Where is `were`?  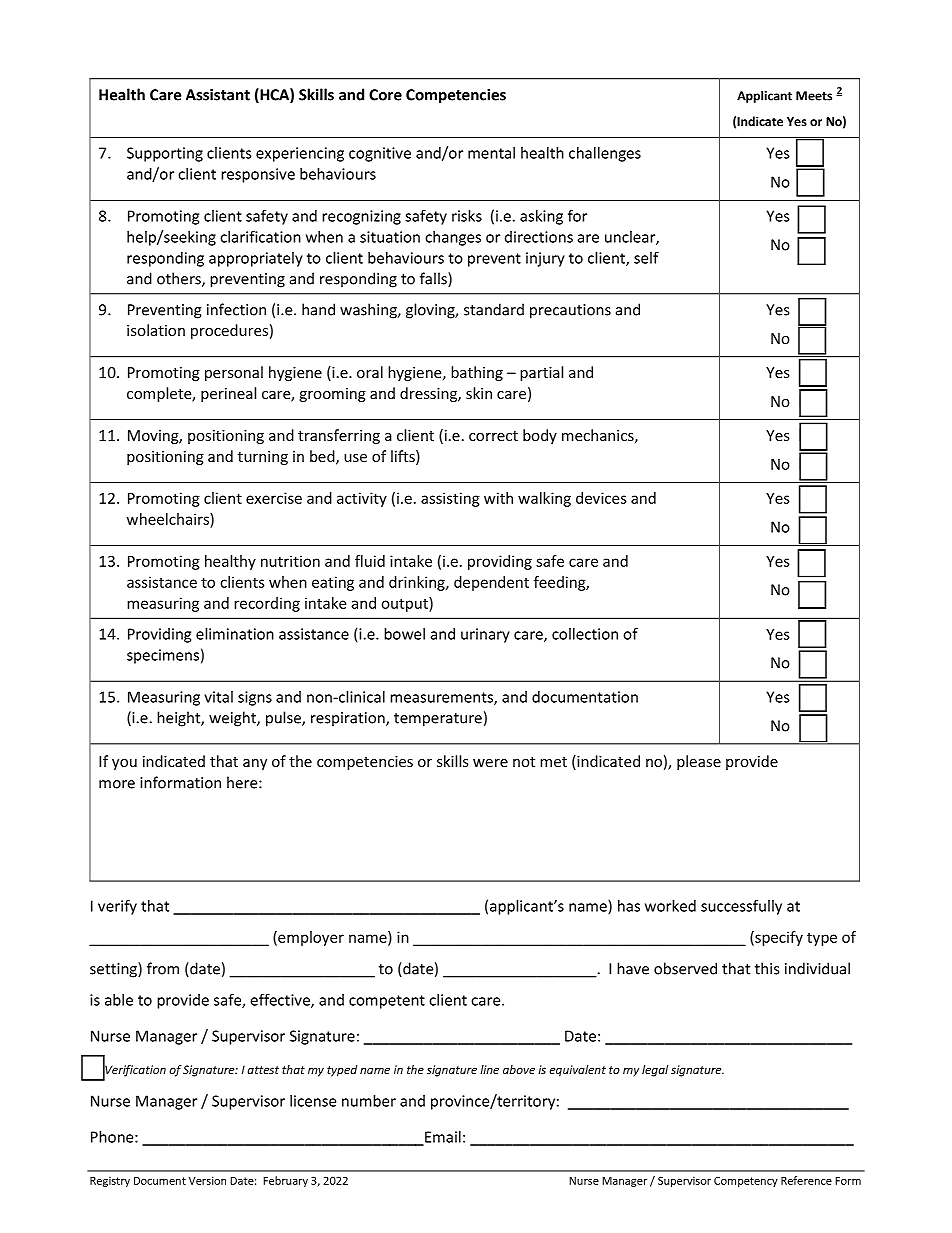 were is located at coordinates (490, 763).
